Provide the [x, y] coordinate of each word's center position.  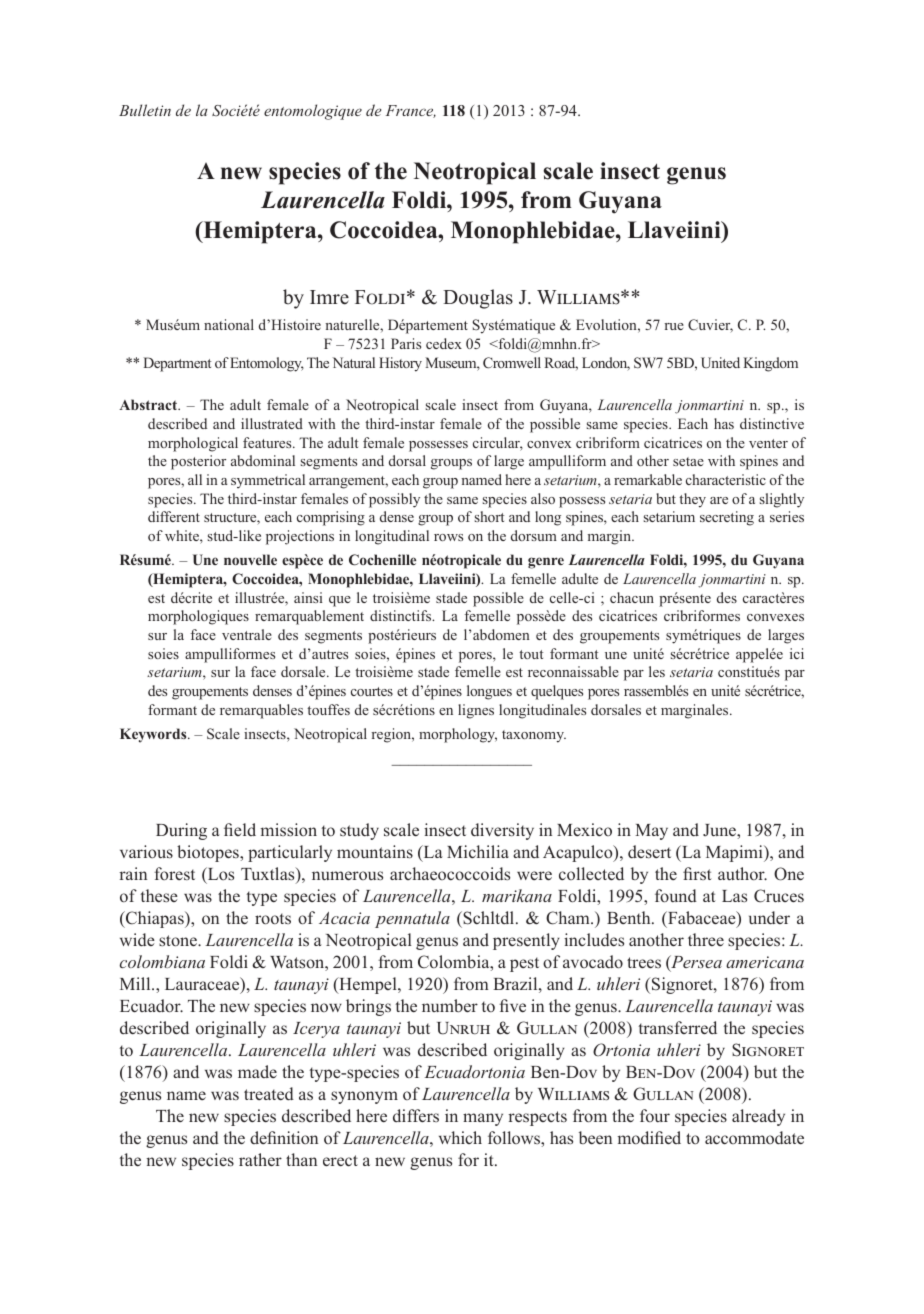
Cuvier [710, 326]
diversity [502, 831]
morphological [193, 444]
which [460, 1137]
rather [260, 1159]
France [411, 111]
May [651, 832]
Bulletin [145, 110]
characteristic [726, 479]
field [240, 829]
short [489, 516]
